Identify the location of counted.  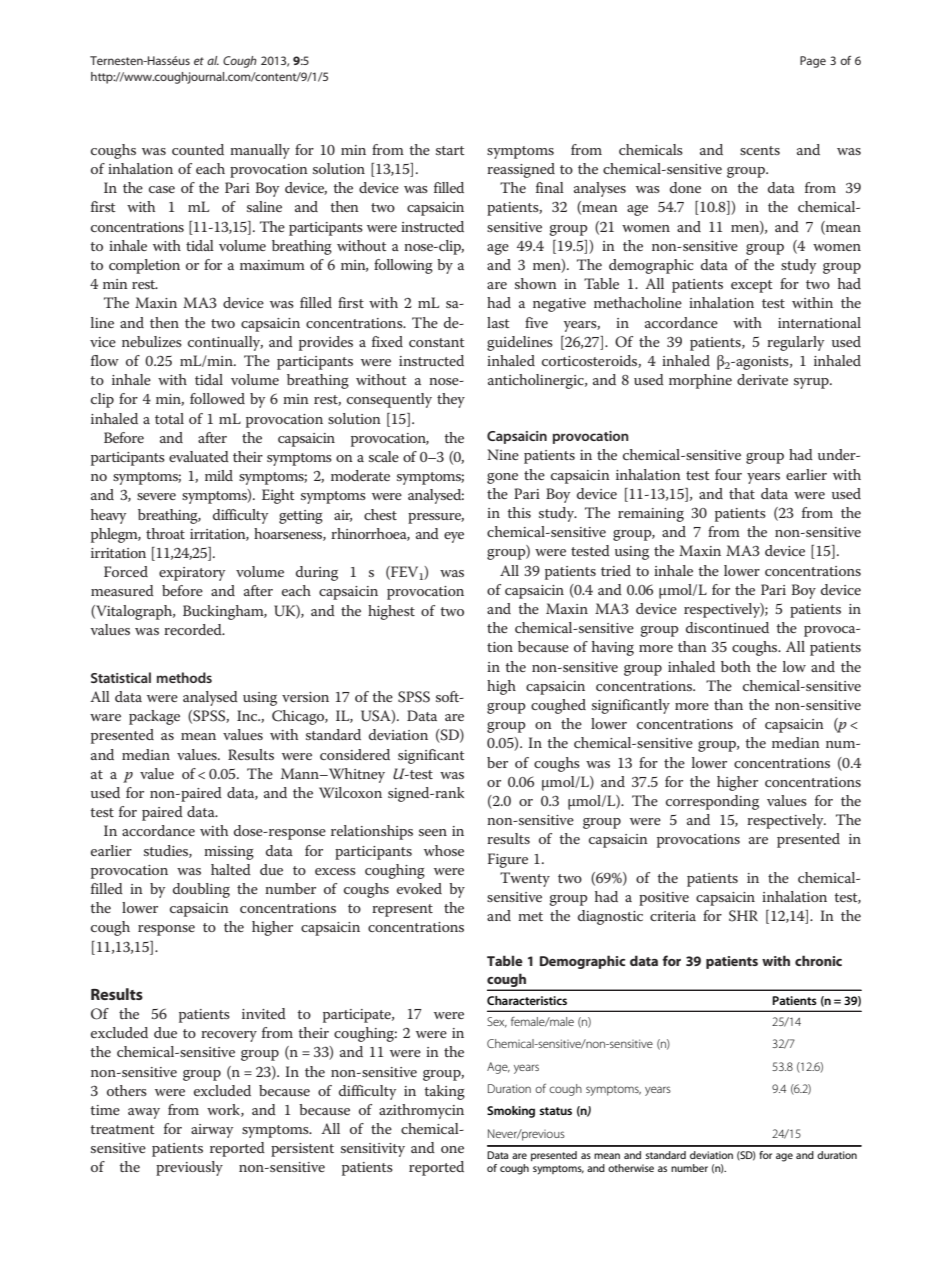
(198, 149).
